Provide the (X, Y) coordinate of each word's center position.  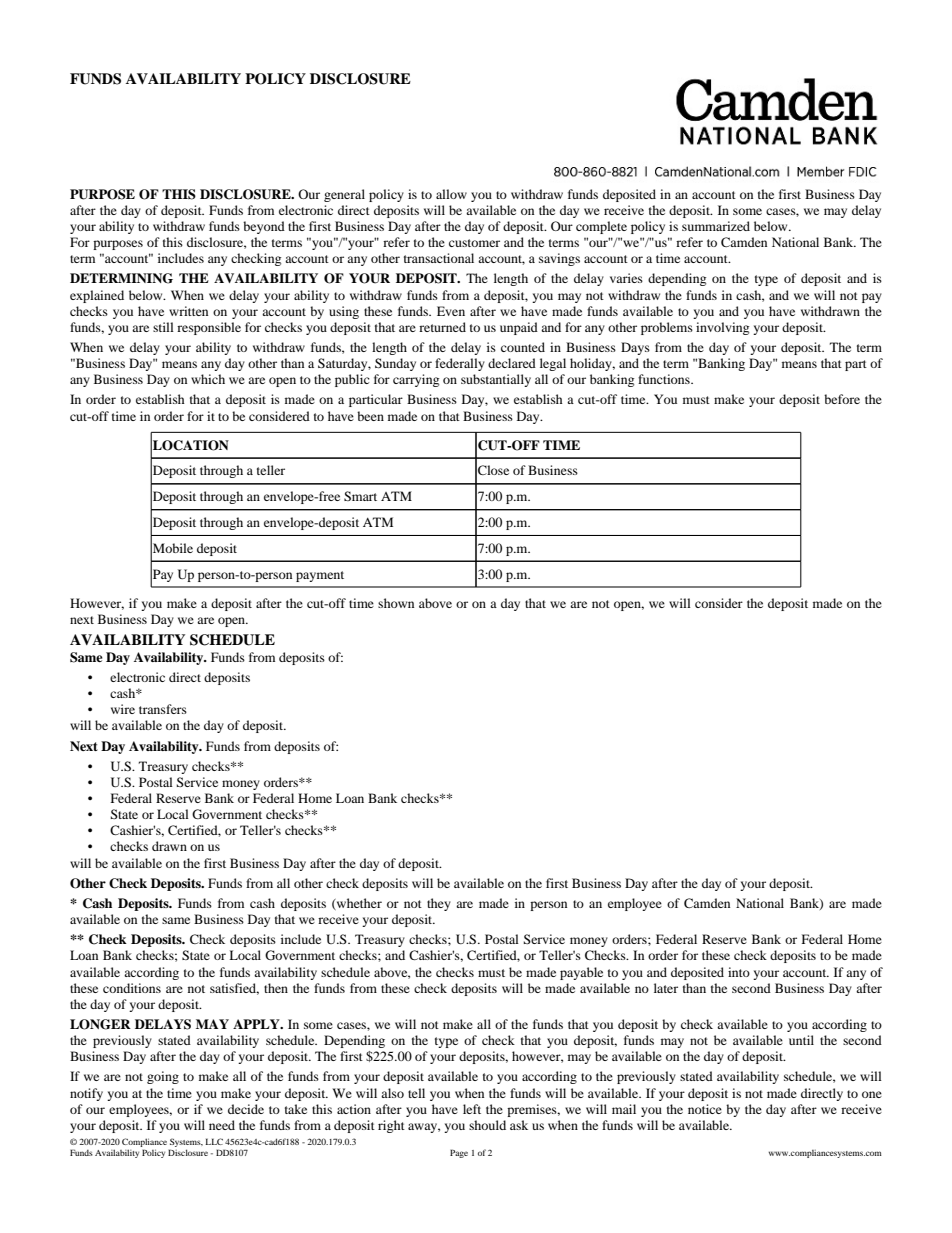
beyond (264, 227)
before (842, 399)
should (487, 1125)
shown (396, 603)
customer (474, 243)
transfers (163, 709)
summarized (716, 226)
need (222, 1125)
